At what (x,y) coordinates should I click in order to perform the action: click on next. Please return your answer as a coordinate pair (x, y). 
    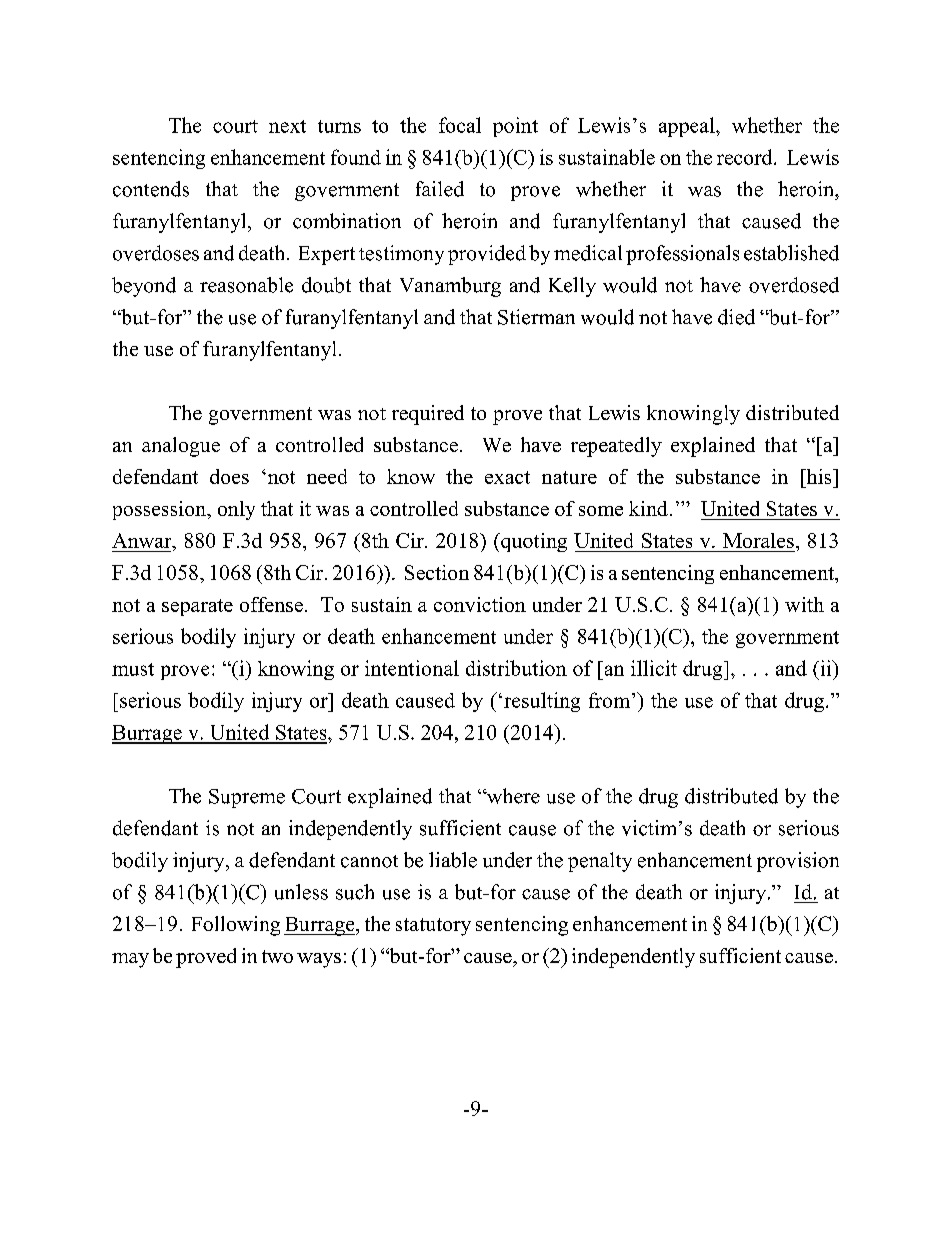
    Looking at the image, I should click on (287, 126).
